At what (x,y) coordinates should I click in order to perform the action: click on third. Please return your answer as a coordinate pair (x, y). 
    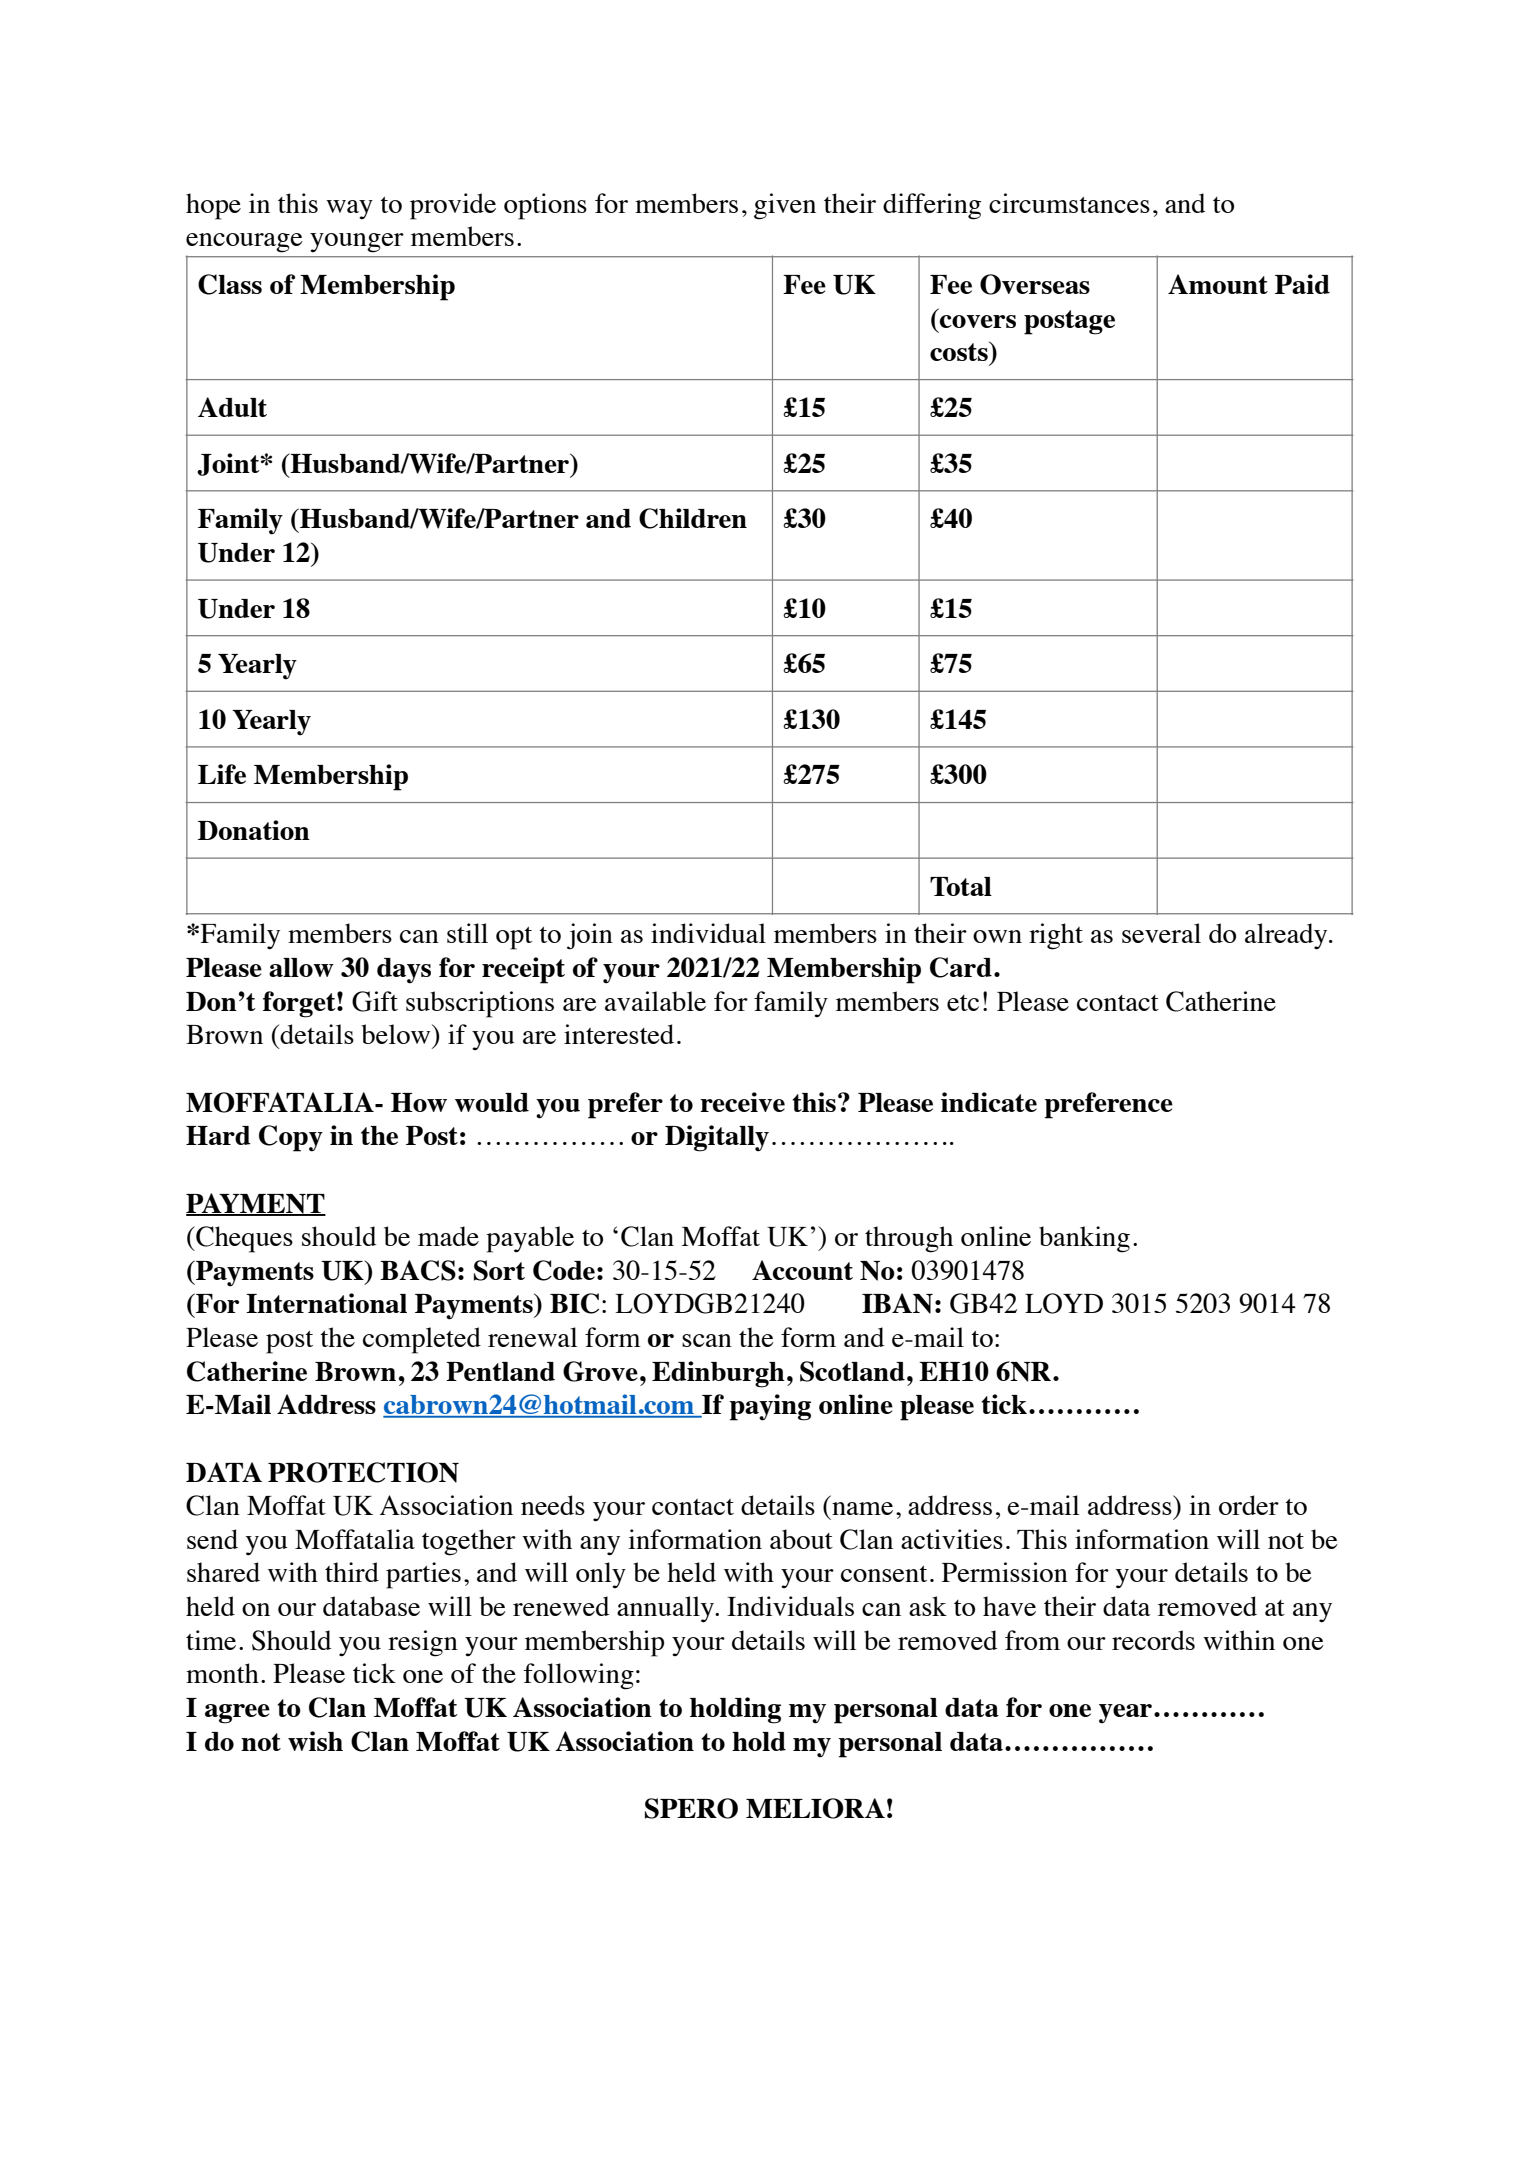
    Looking at the image, I should click on (352, 1572).
